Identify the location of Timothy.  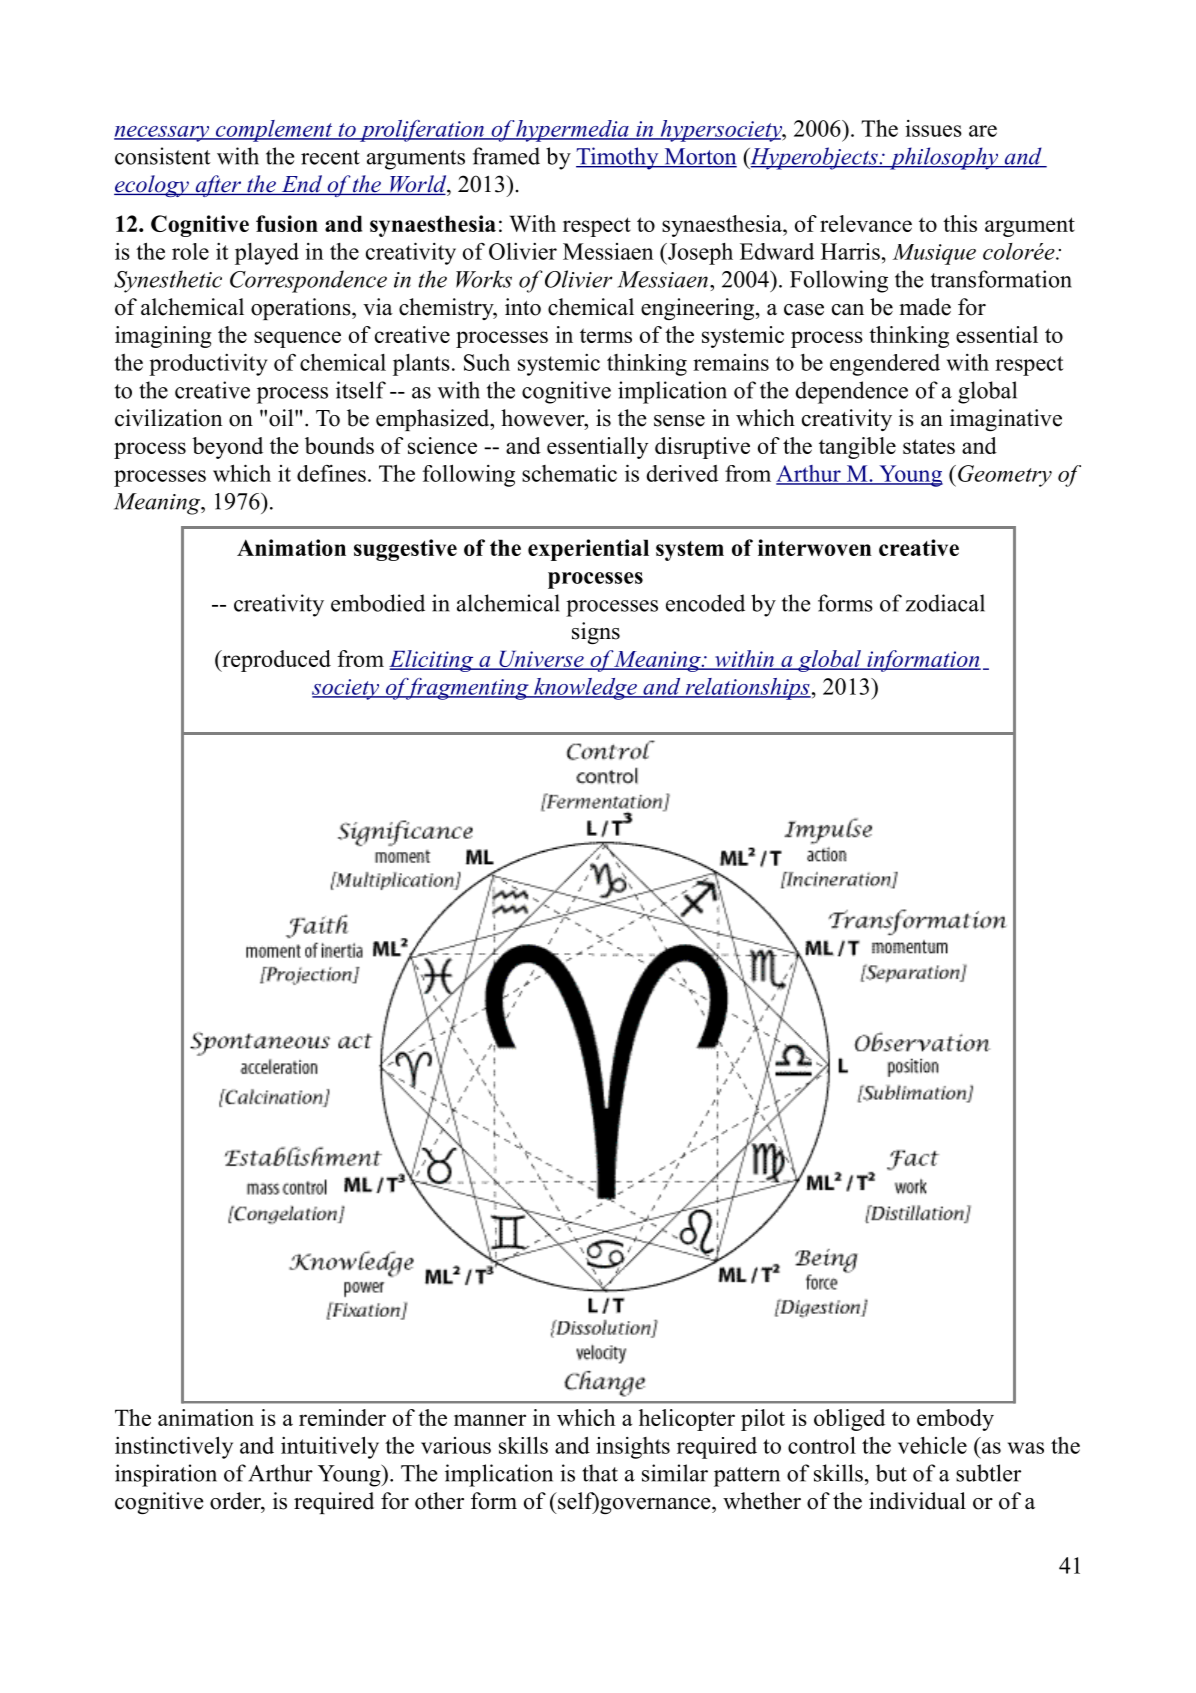
(618, 158).
